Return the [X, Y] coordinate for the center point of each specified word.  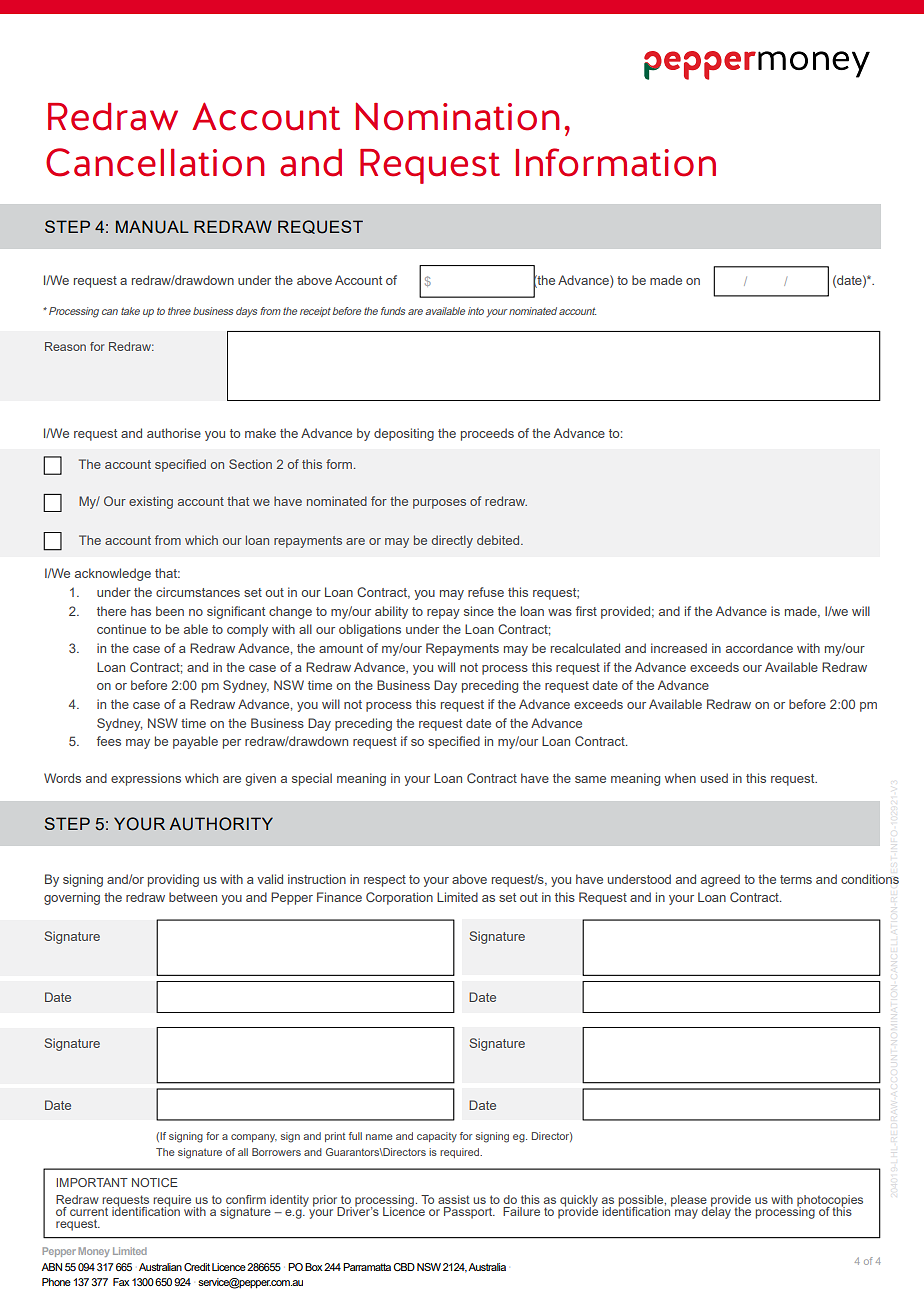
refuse [486, 592]
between [193, 897]
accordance [759, 648]
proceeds [487, 434]
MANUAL [152, 227]
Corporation [399, 898]
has [141, 611]
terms [796, 879]
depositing [404, 434]
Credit [197, 1267]
